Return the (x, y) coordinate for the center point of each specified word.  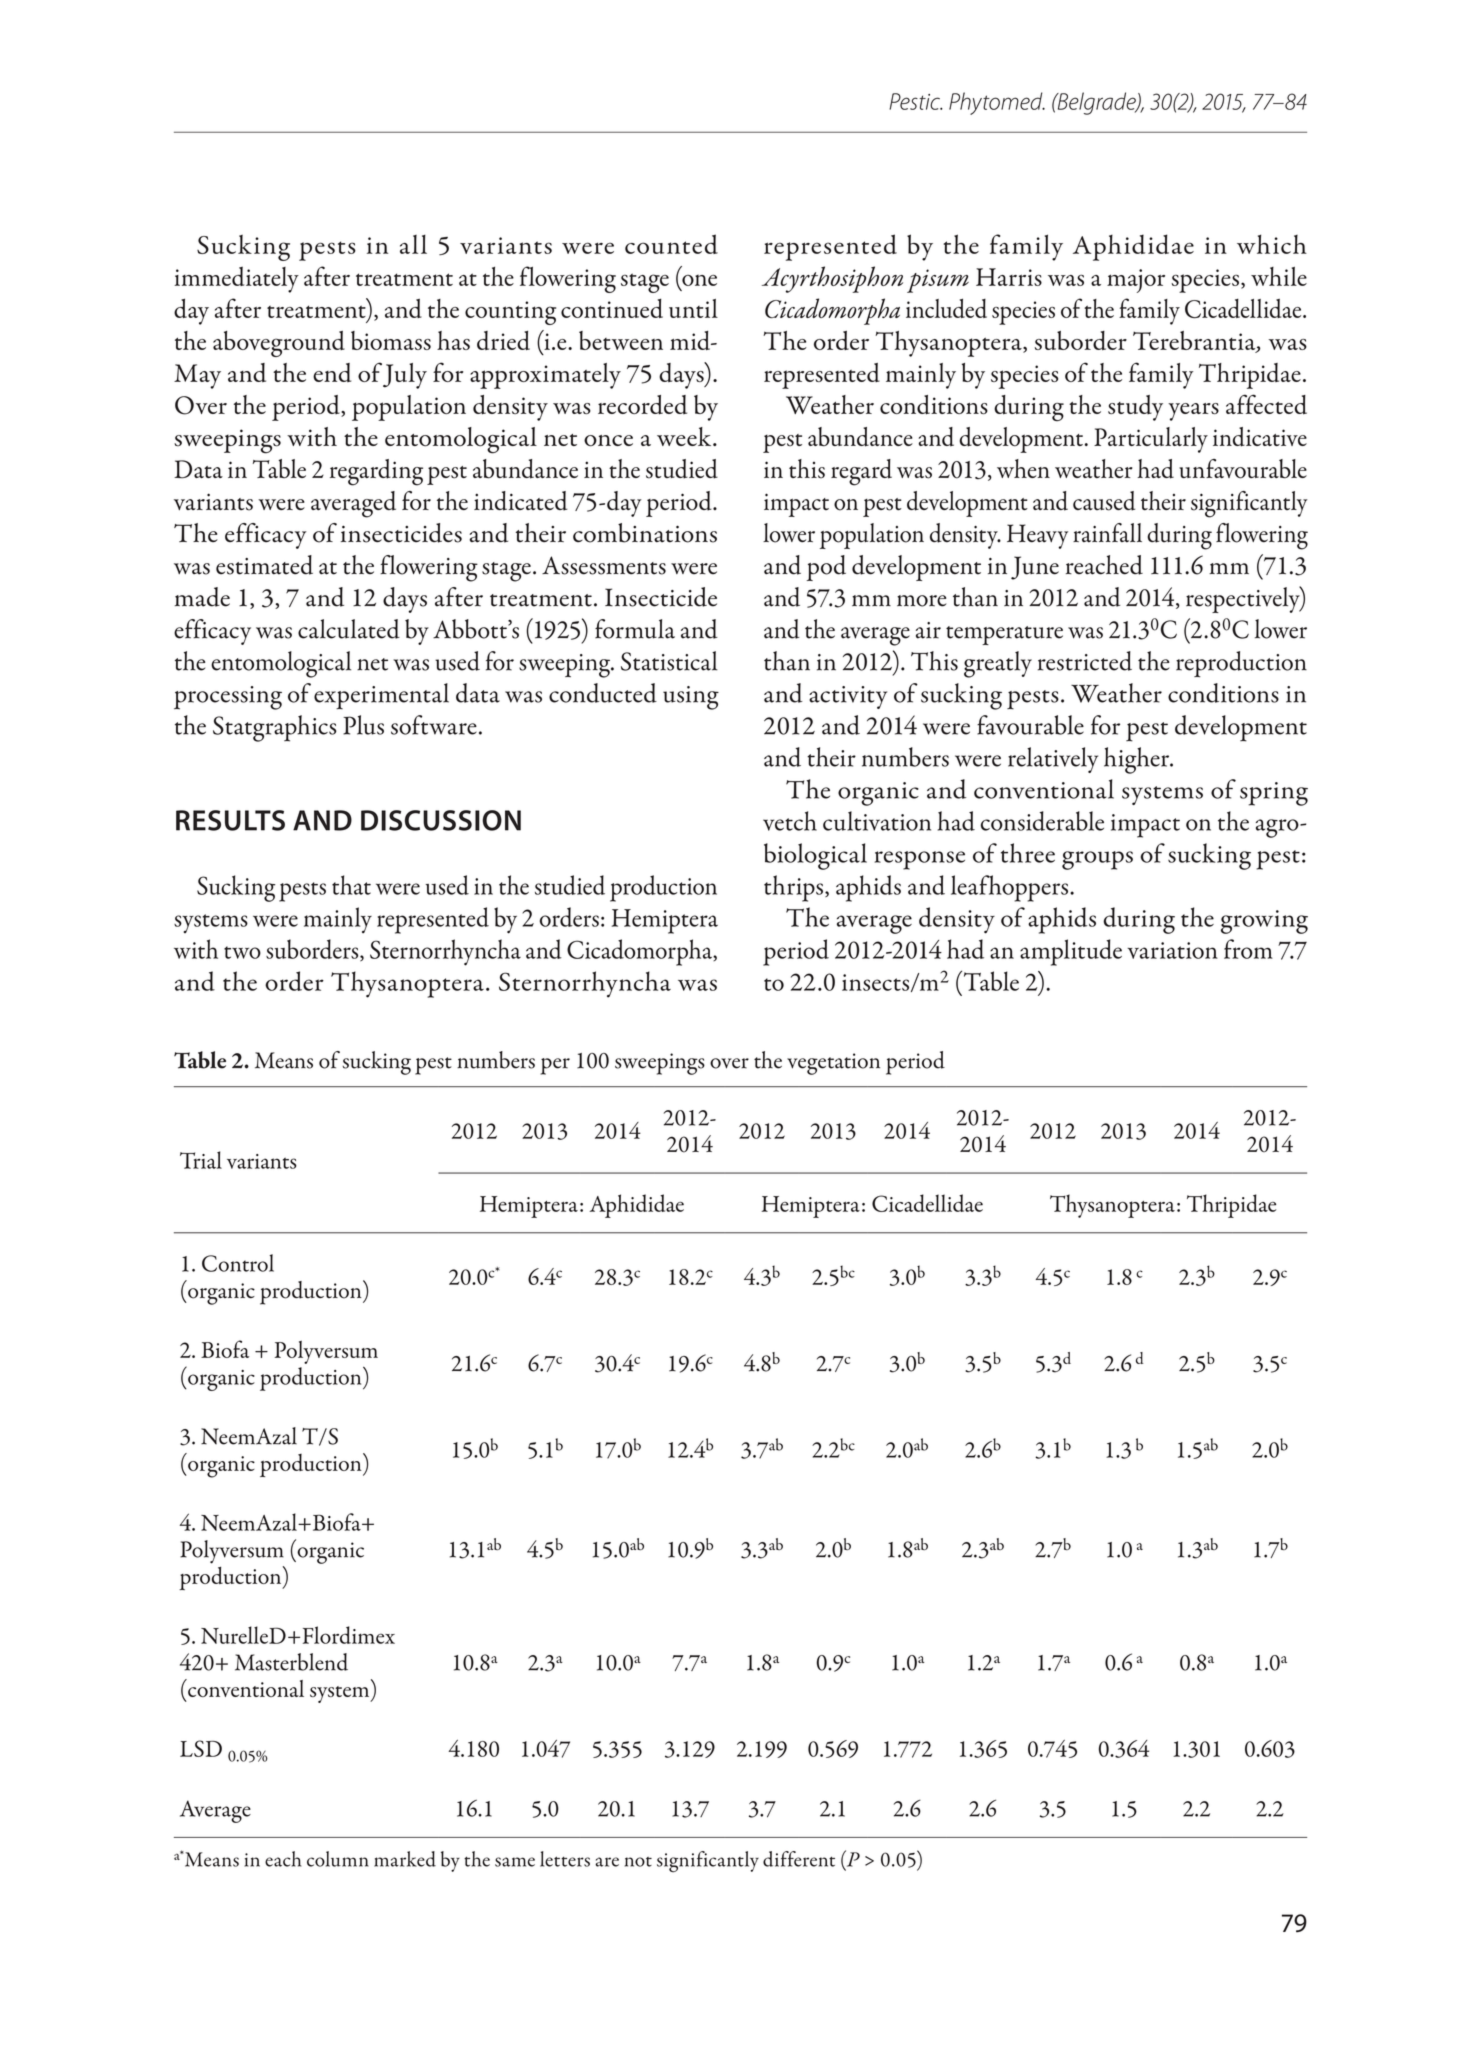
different (799, 1859)
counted (671, 244)
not (638, 1862)
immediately (236, 279)
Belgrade (1096, 103)
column (338, 1859)
